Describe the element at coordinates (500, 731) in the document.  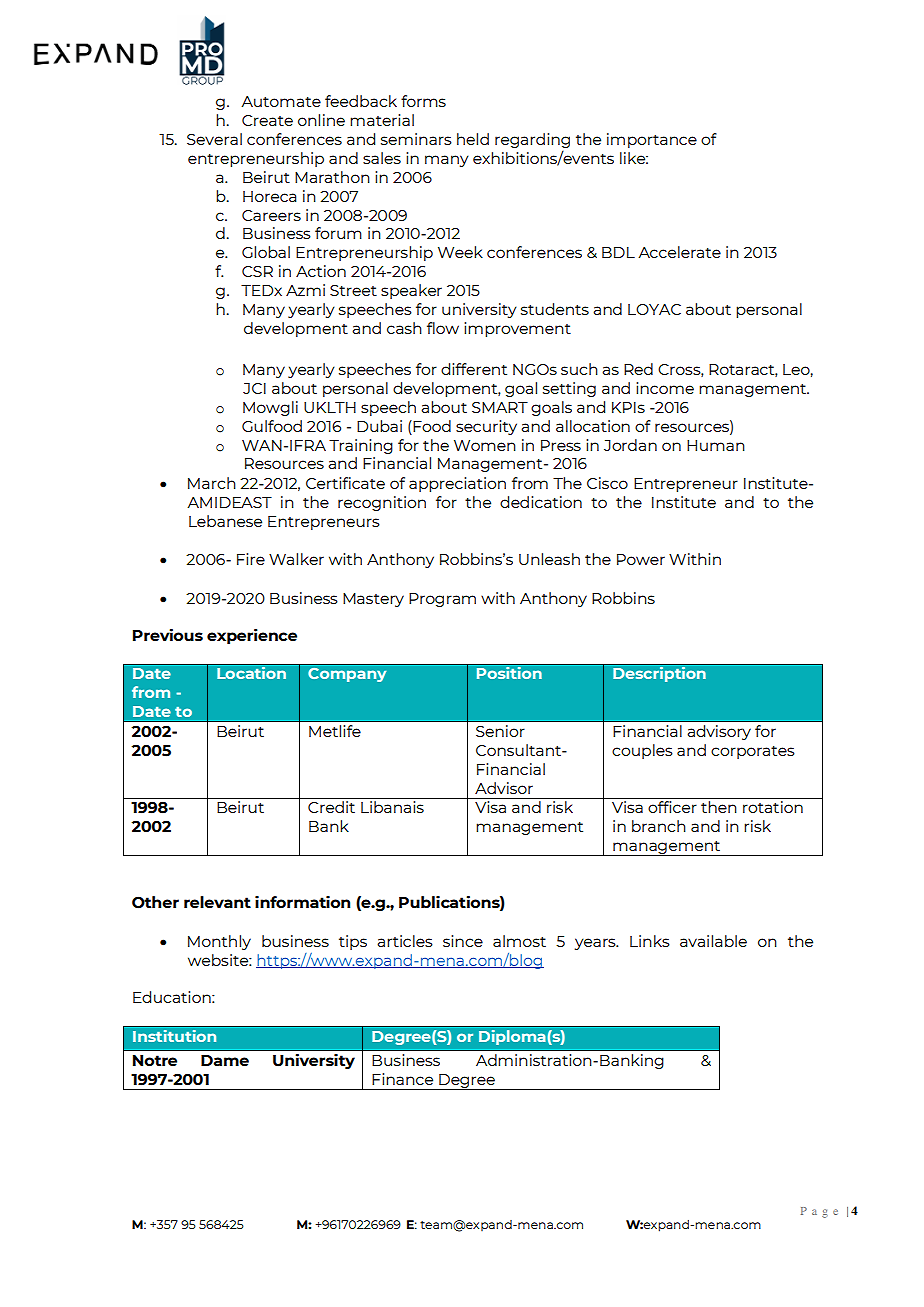
I see `Senior` at that location.
